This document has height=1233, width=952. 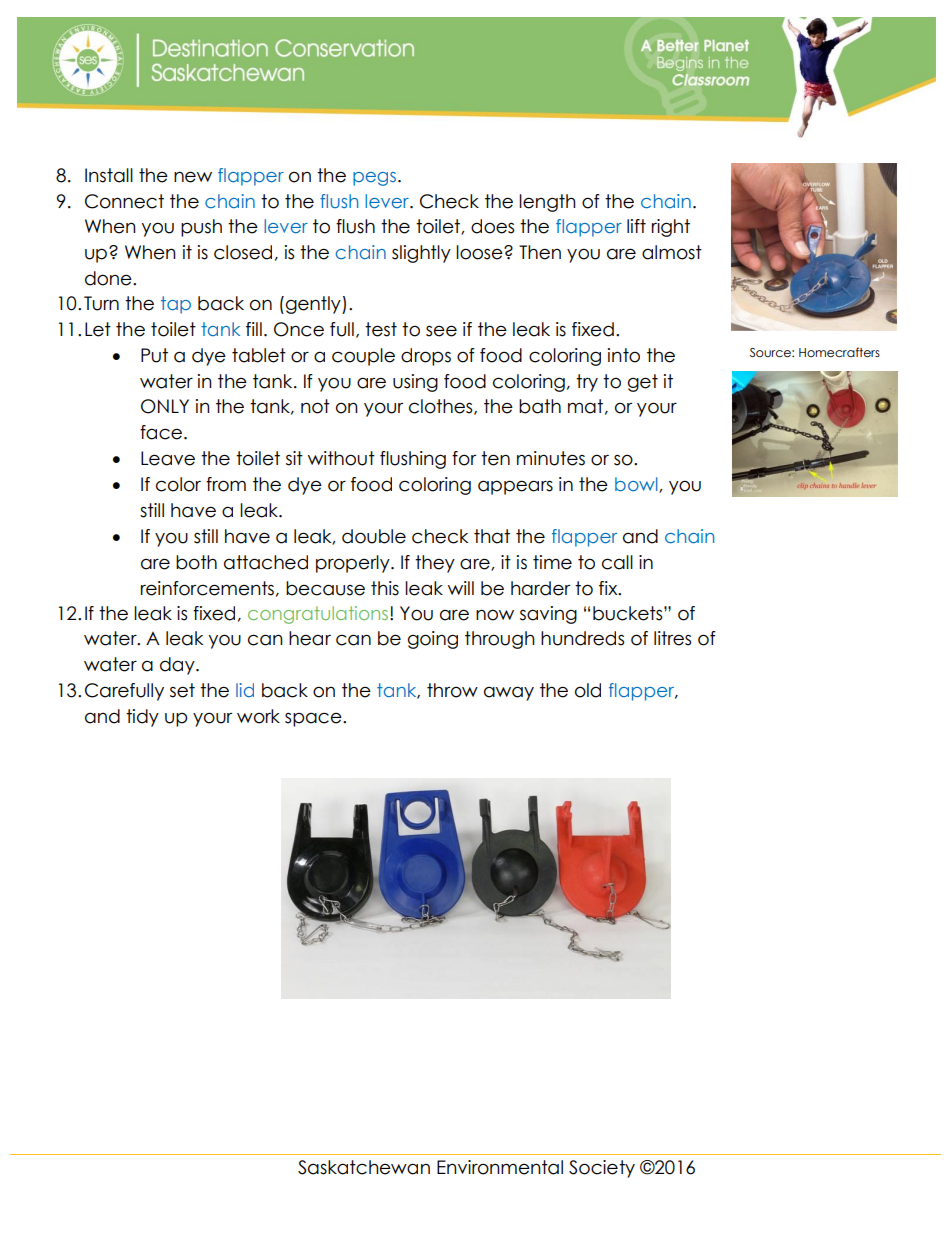 What do you see at coordinates (364, 1167) in the document?
I see `Saskatchewan` at bounding box center [364, 1167].
